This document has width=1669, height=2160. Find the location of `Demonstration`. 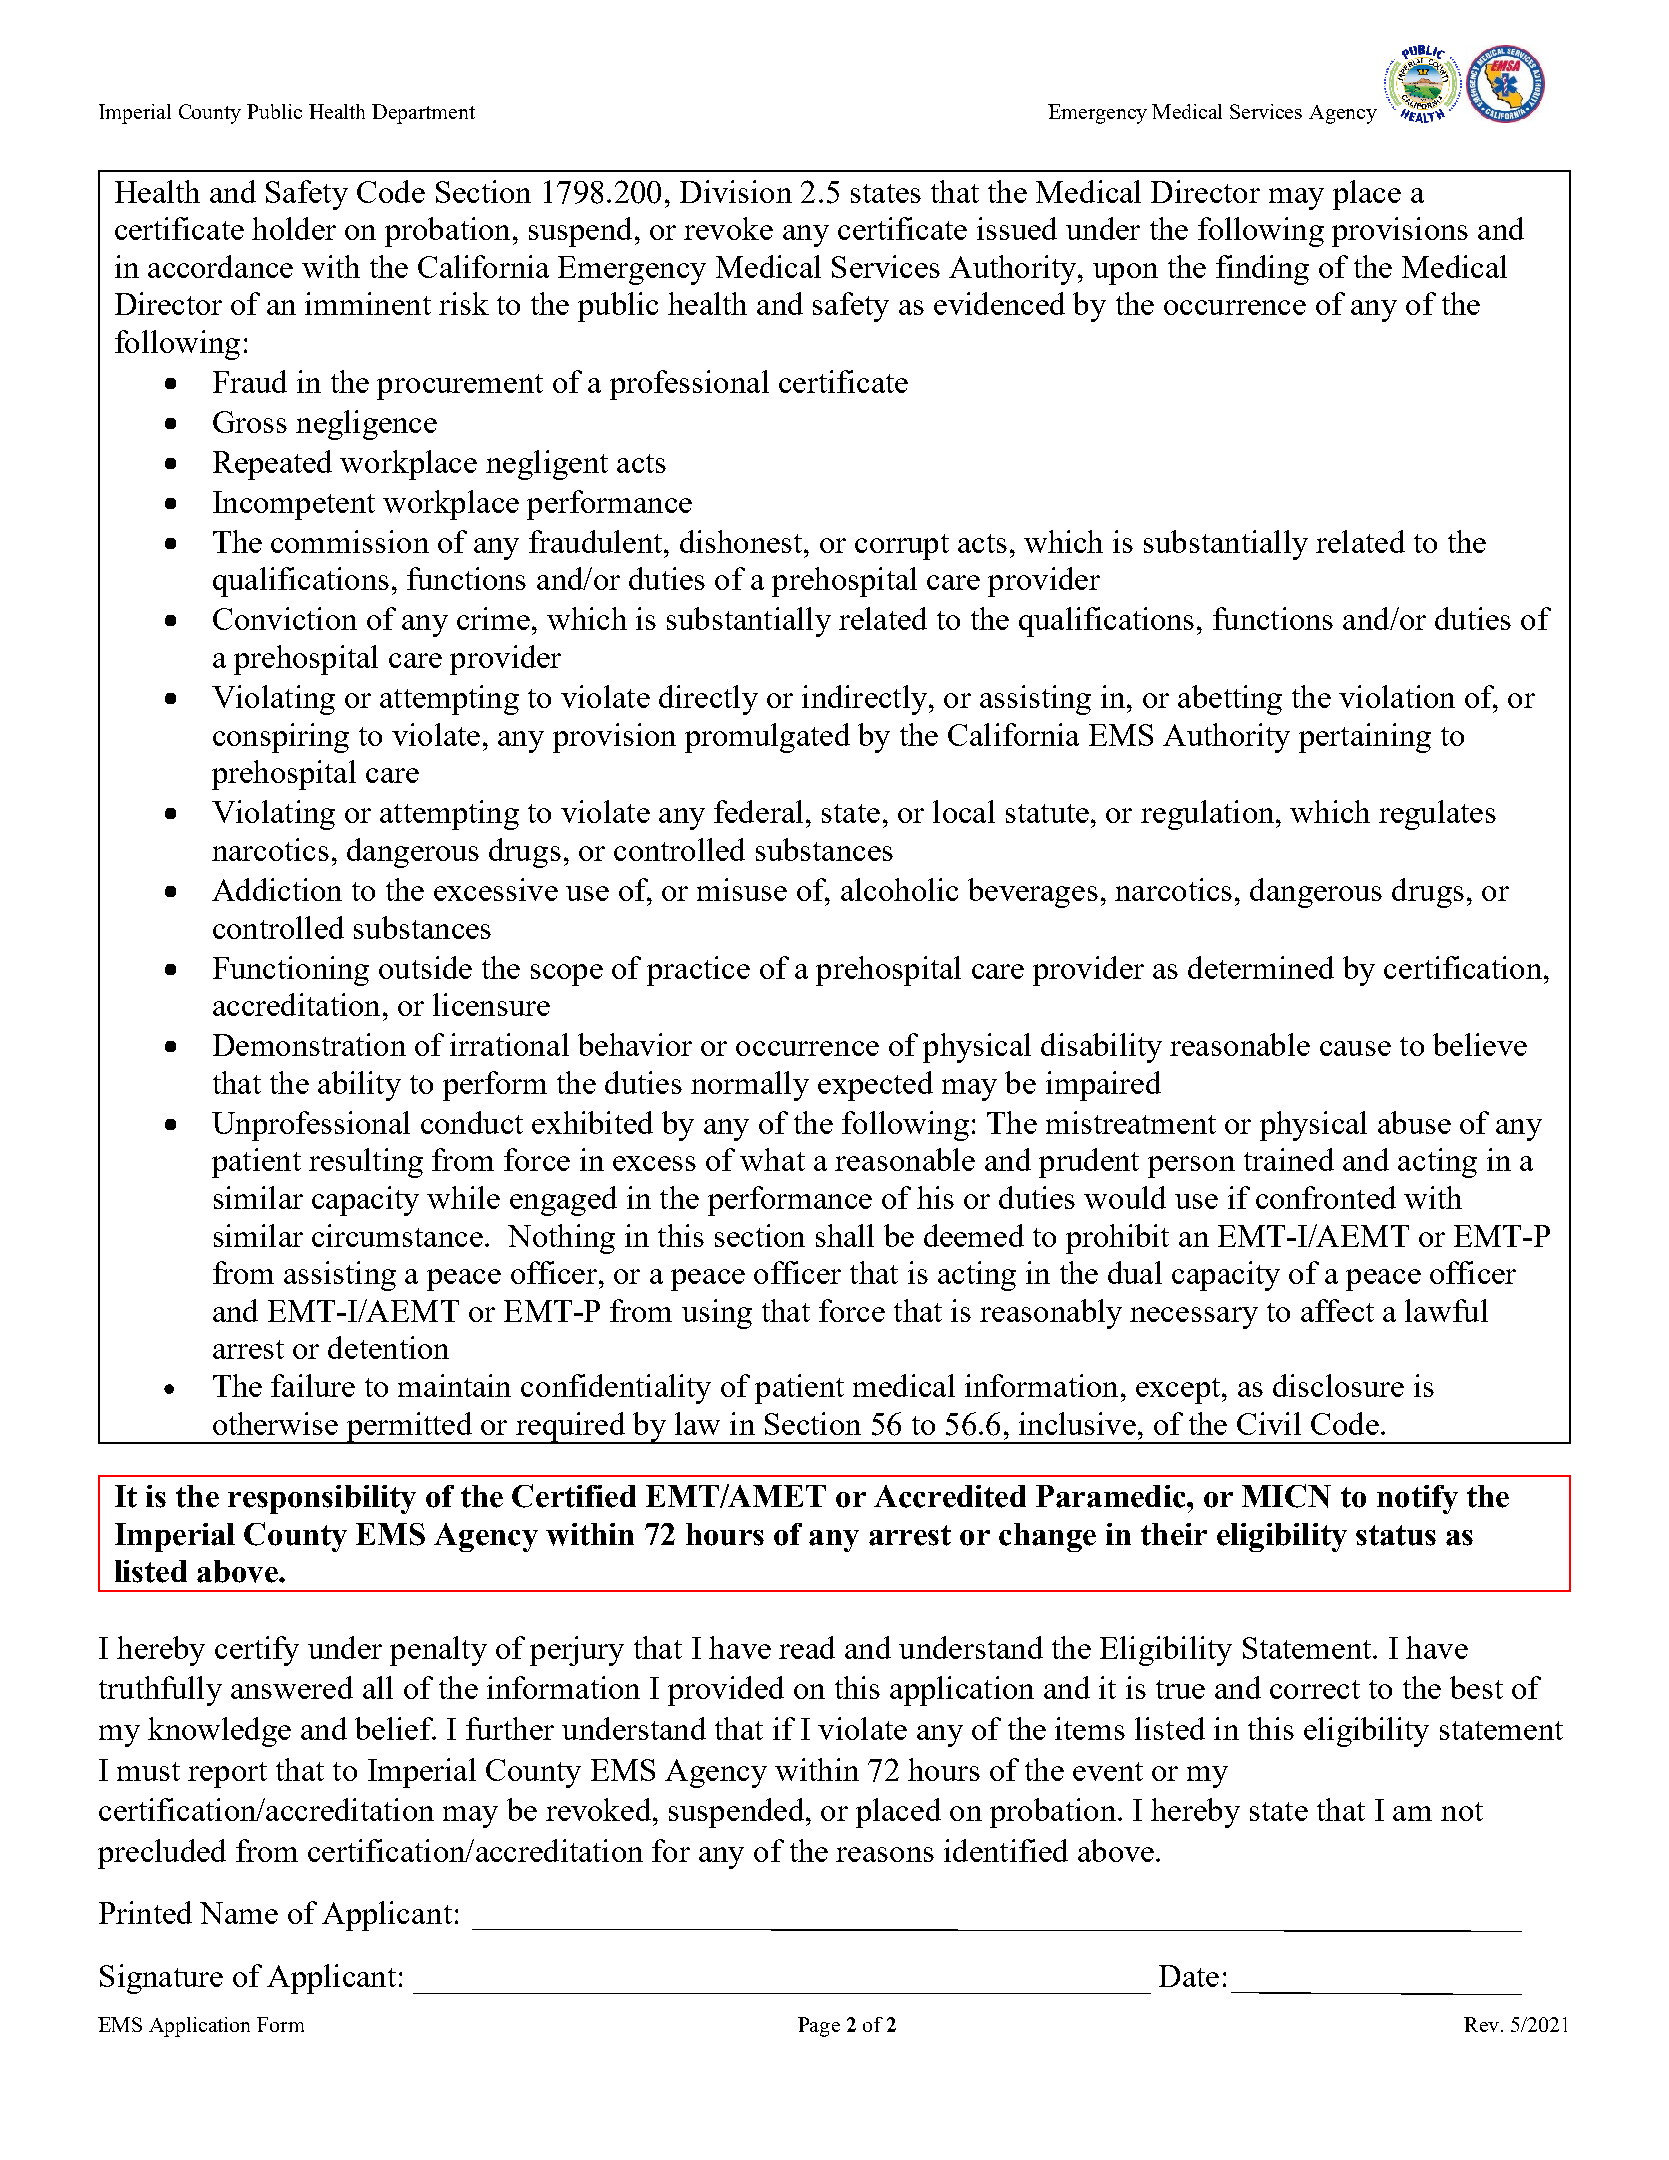

Demonstration is located at coordinates (309, 1044).
